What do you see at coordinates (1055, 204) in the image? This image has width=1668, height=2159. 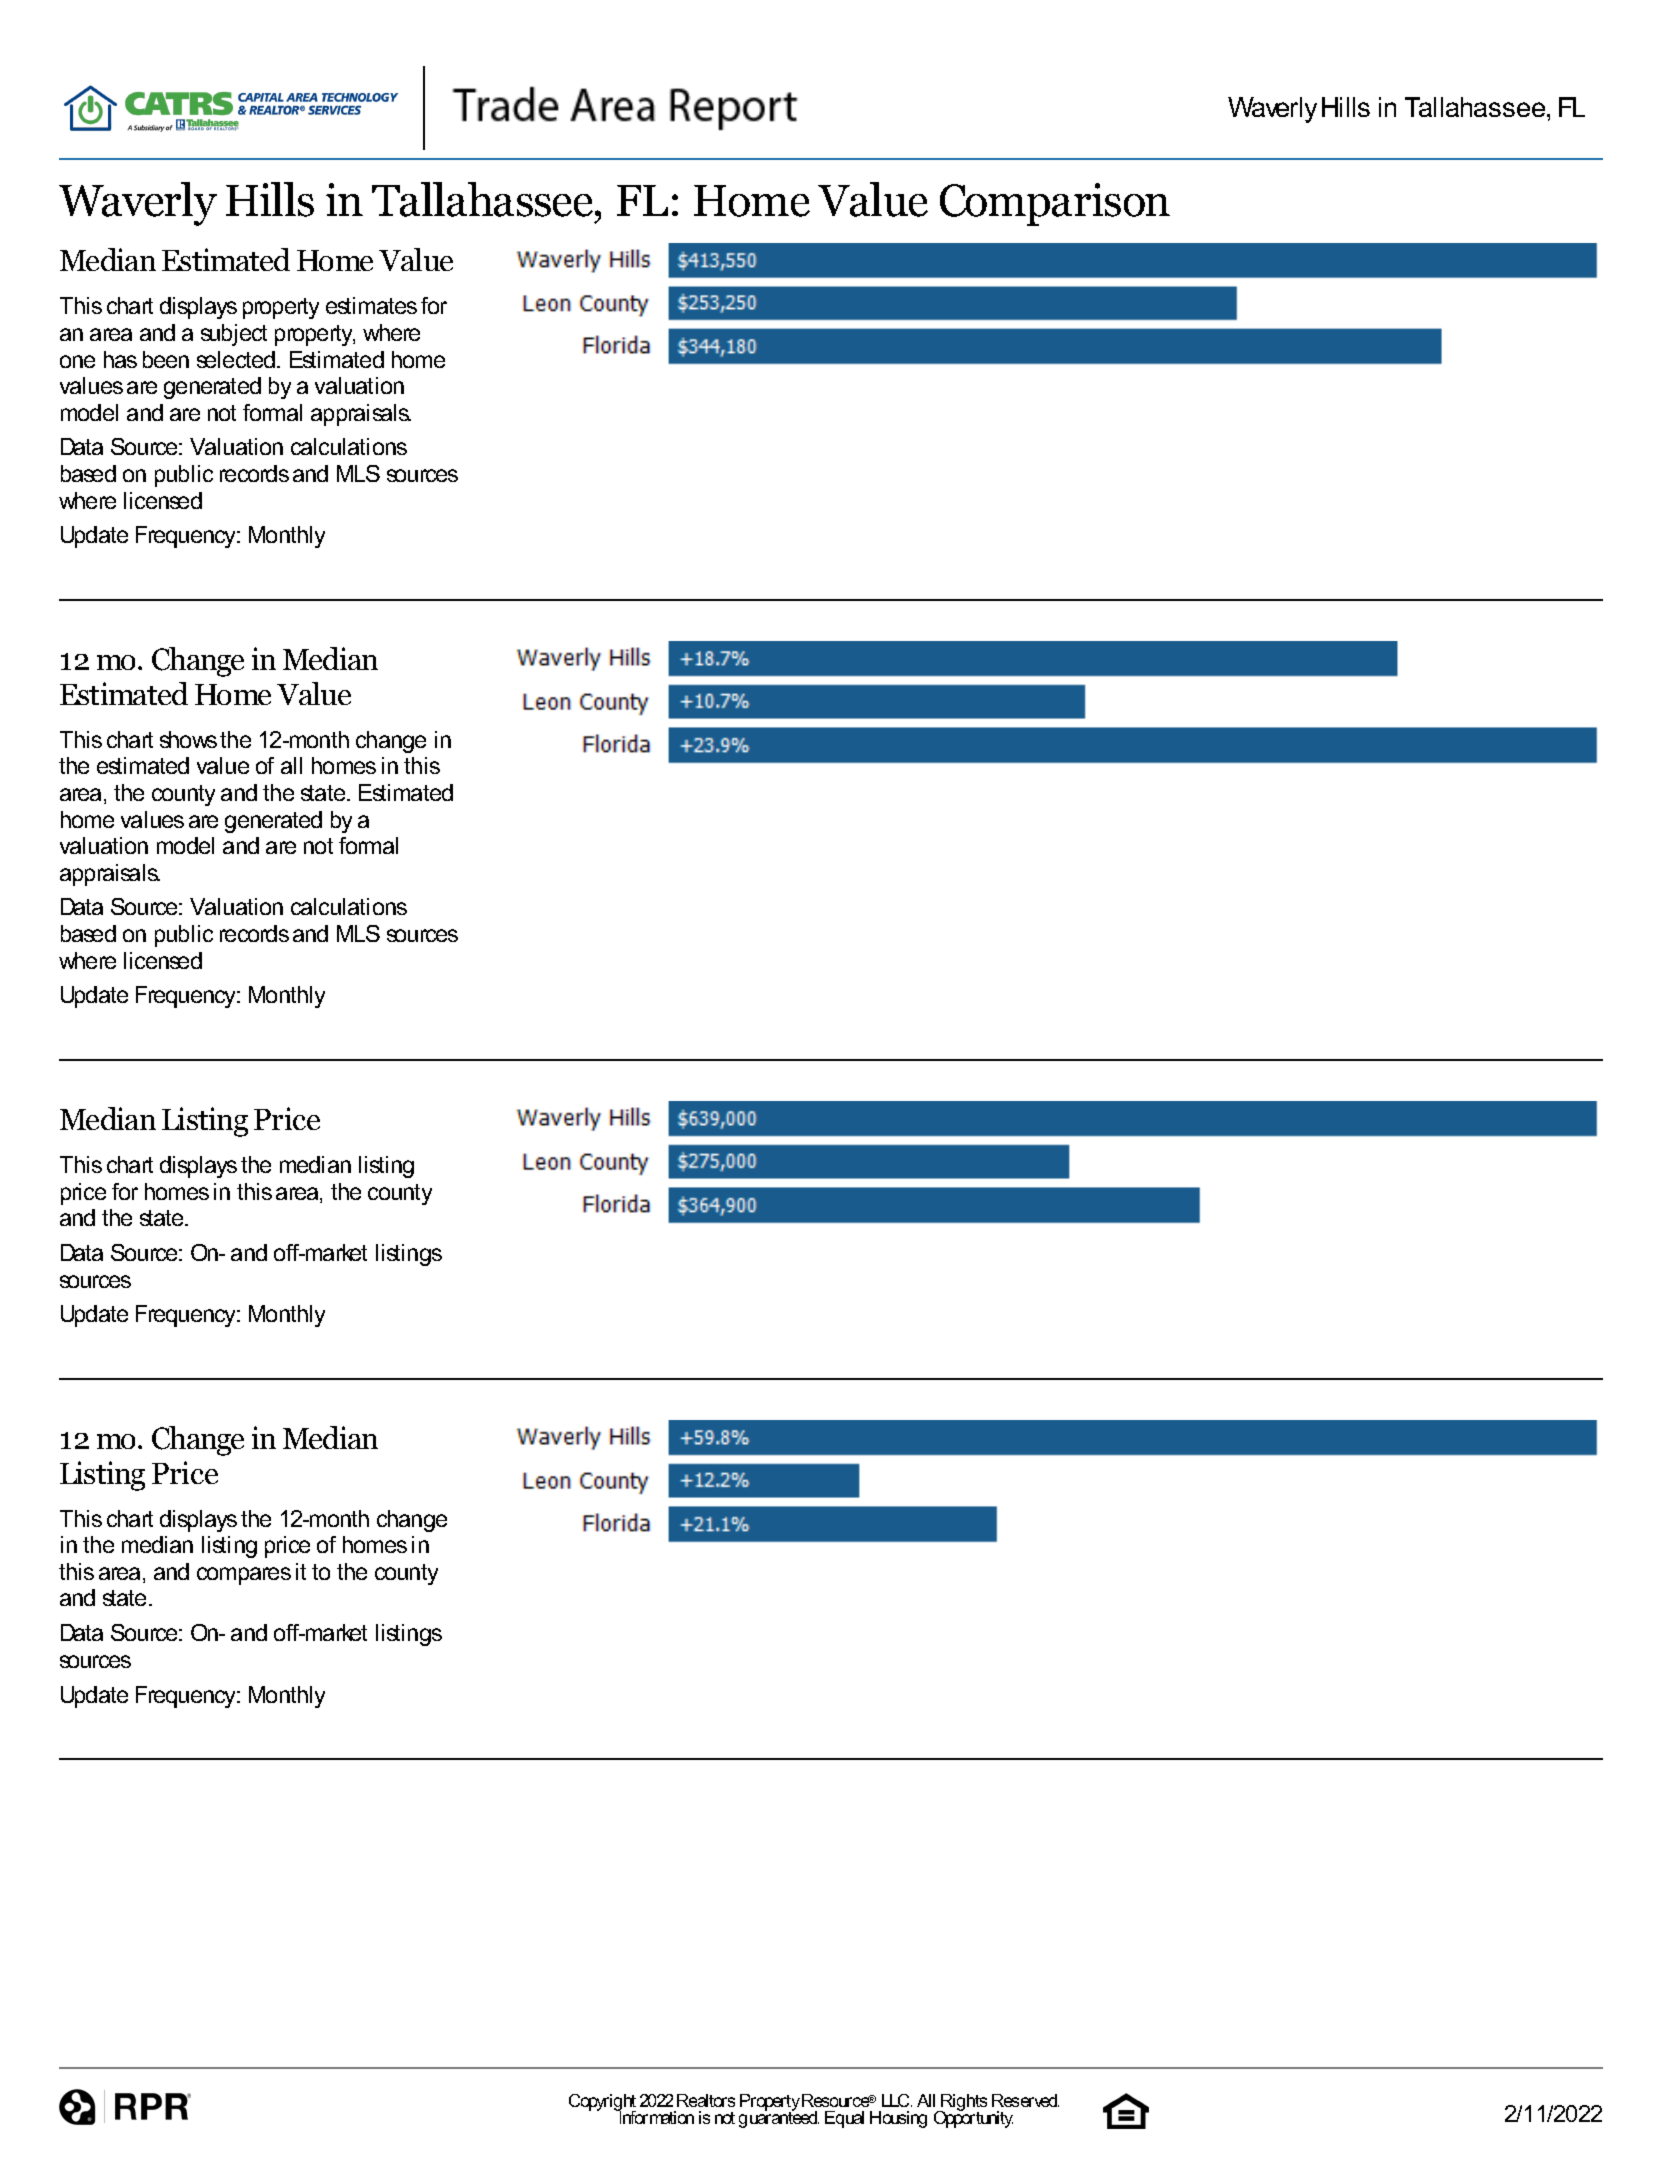 I see `Comparison` at bounding box center [1055, 204].
